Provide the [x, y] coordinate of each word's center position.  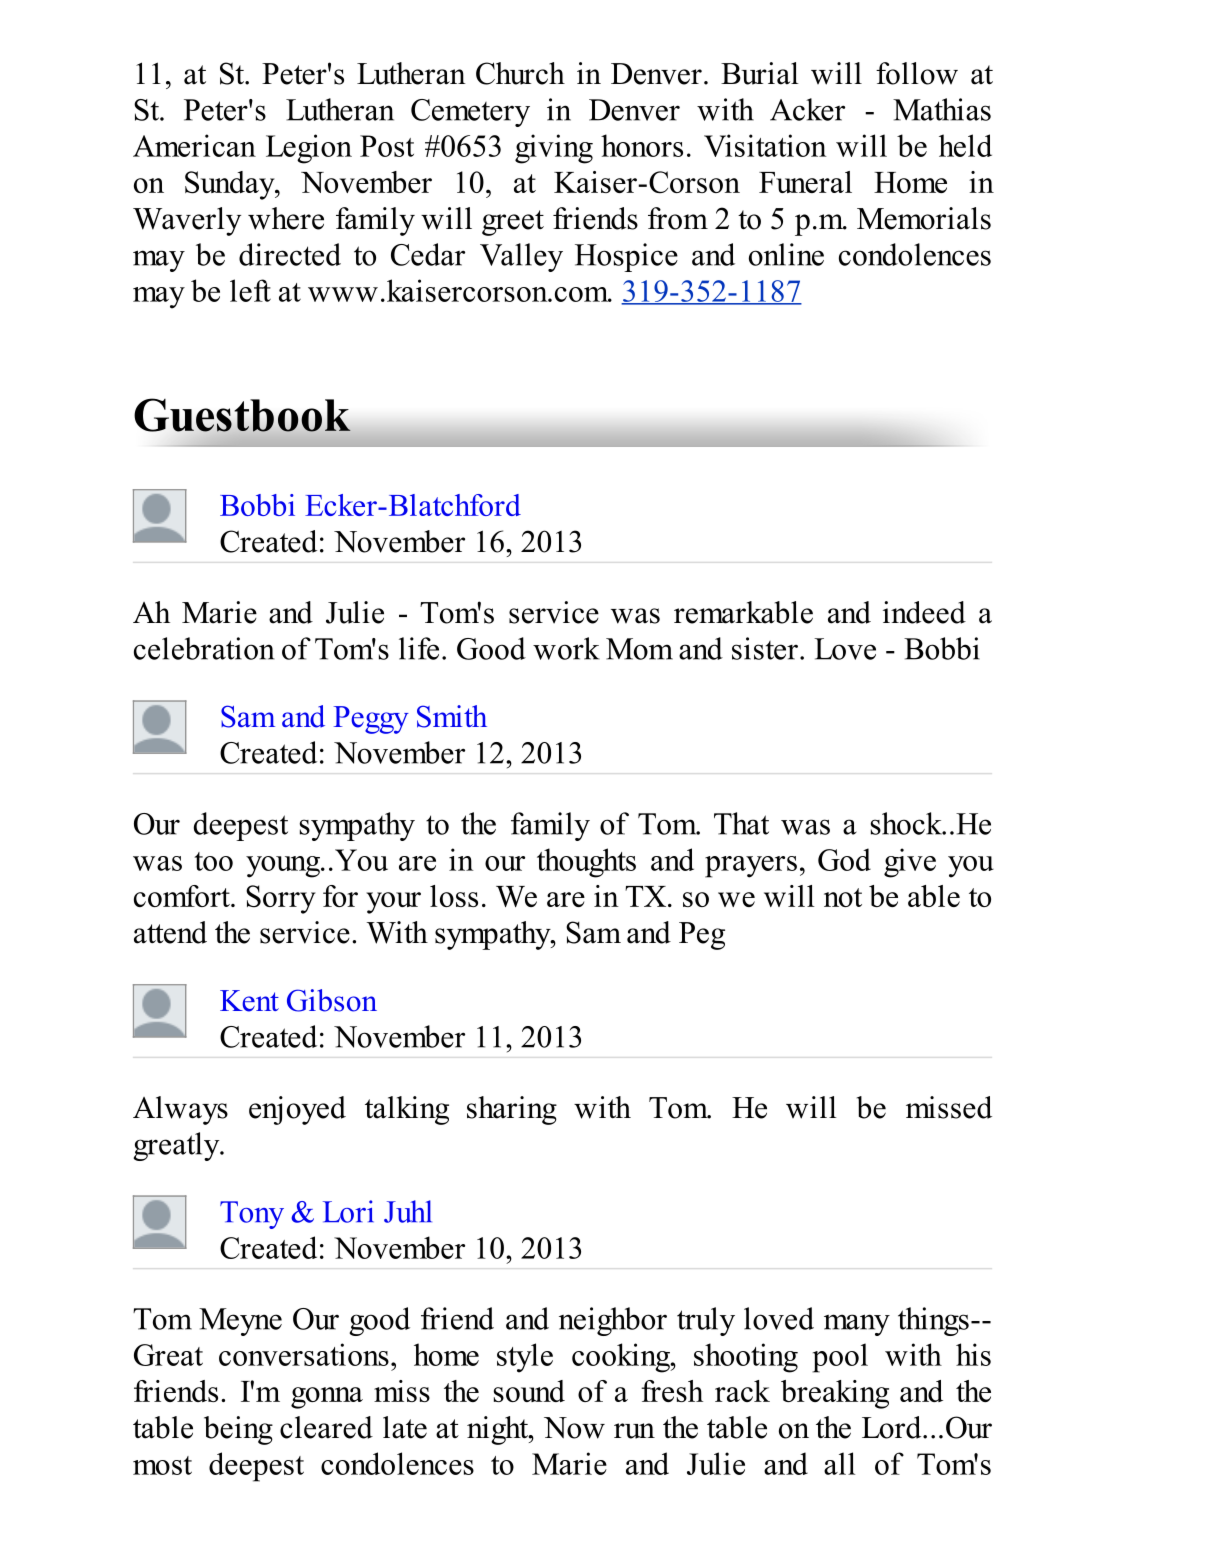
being [238, 1430]
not [843, 897]
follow [917, 73]
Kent [249, 1001]
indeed [924, 612]
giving [554, 149]
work [566, 648]
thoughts [586, 863]
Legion [309, 149]
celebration [204, 648]
